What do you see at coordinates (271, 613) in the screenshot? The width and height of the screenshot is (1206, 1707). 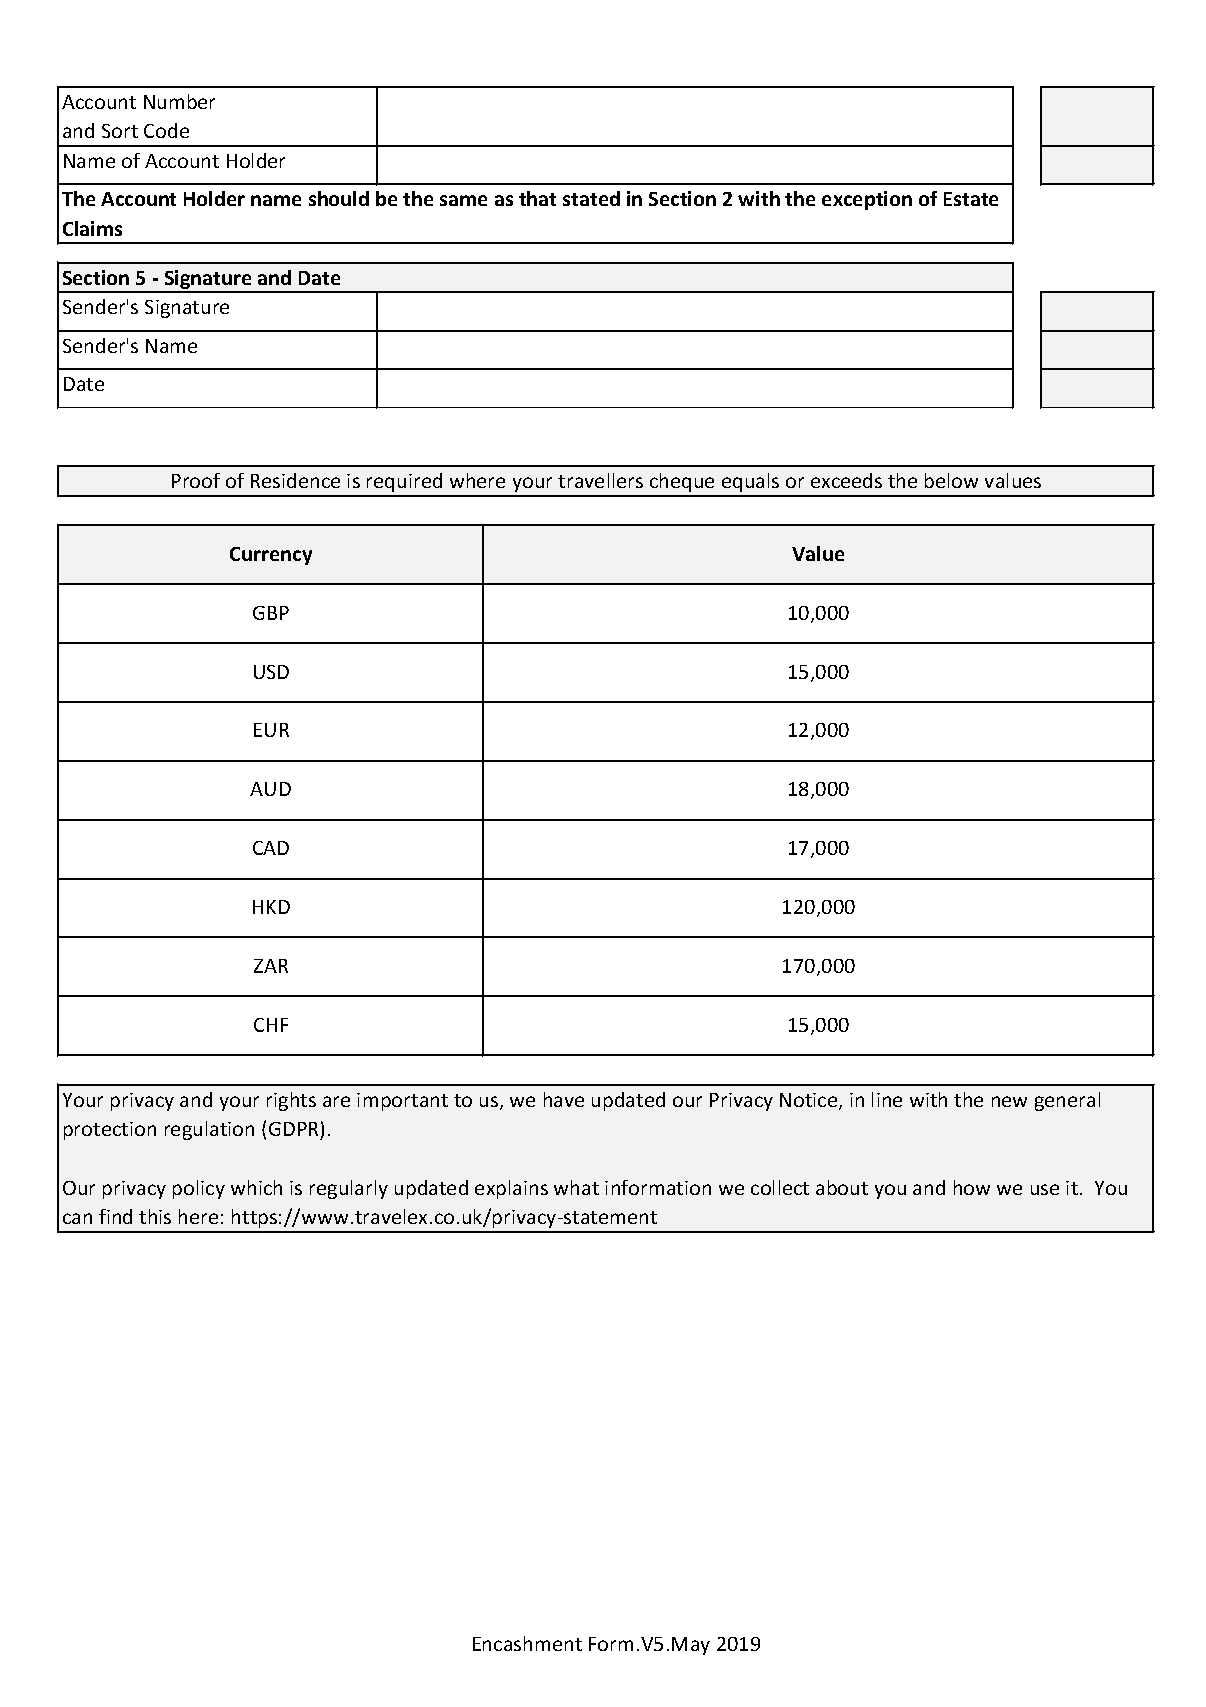 I see `GBP` at bounding box center [271, 613].
